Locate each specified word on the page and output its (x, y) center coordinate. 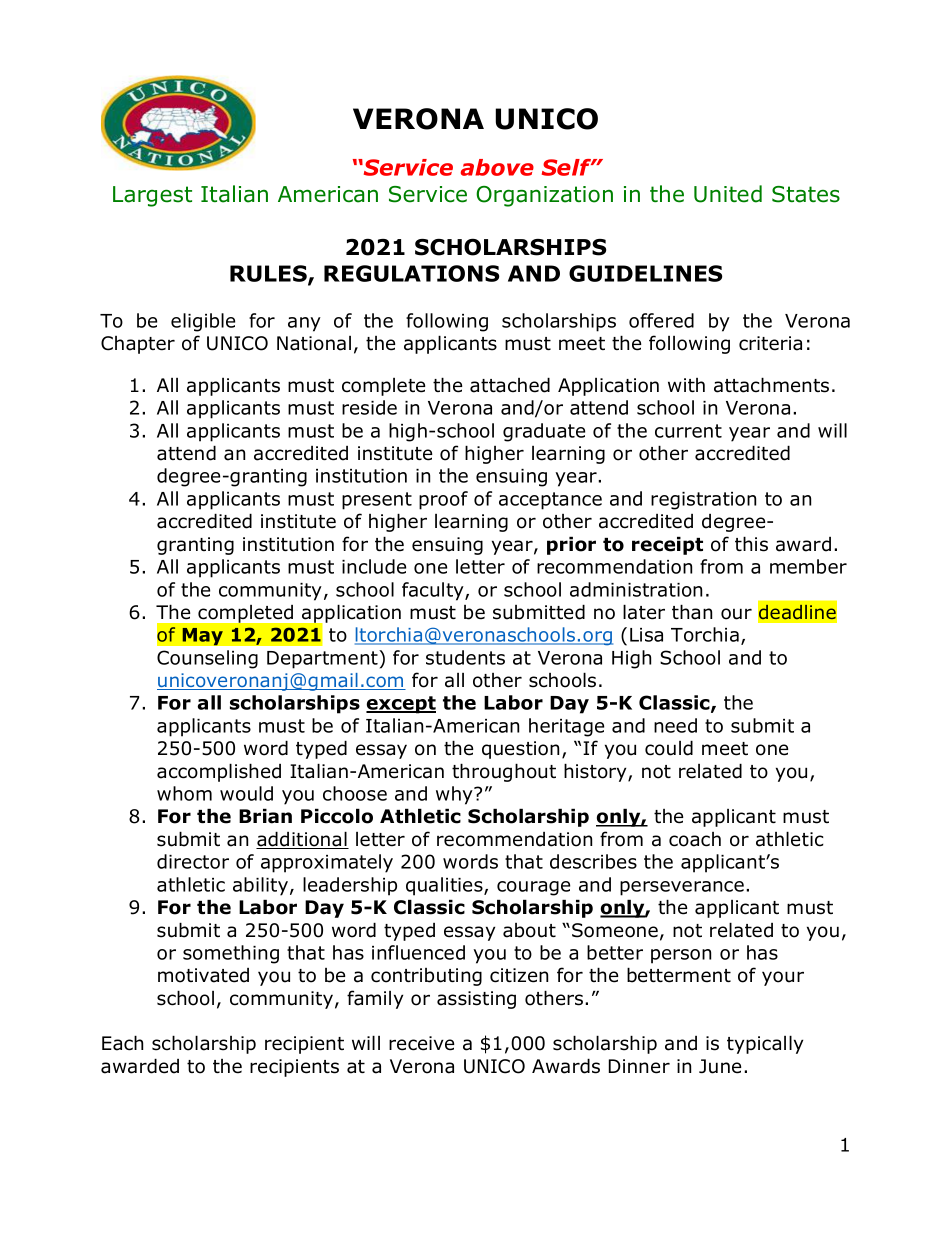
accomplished (219, 772)
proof (443, 500)
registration (703, 501)
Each (122, 1043)
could (669, 748)
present (377, 501)
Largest (152, 196)
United (728, 194)
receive (421, 1043)
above (497, 167)
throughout (504, 772)
